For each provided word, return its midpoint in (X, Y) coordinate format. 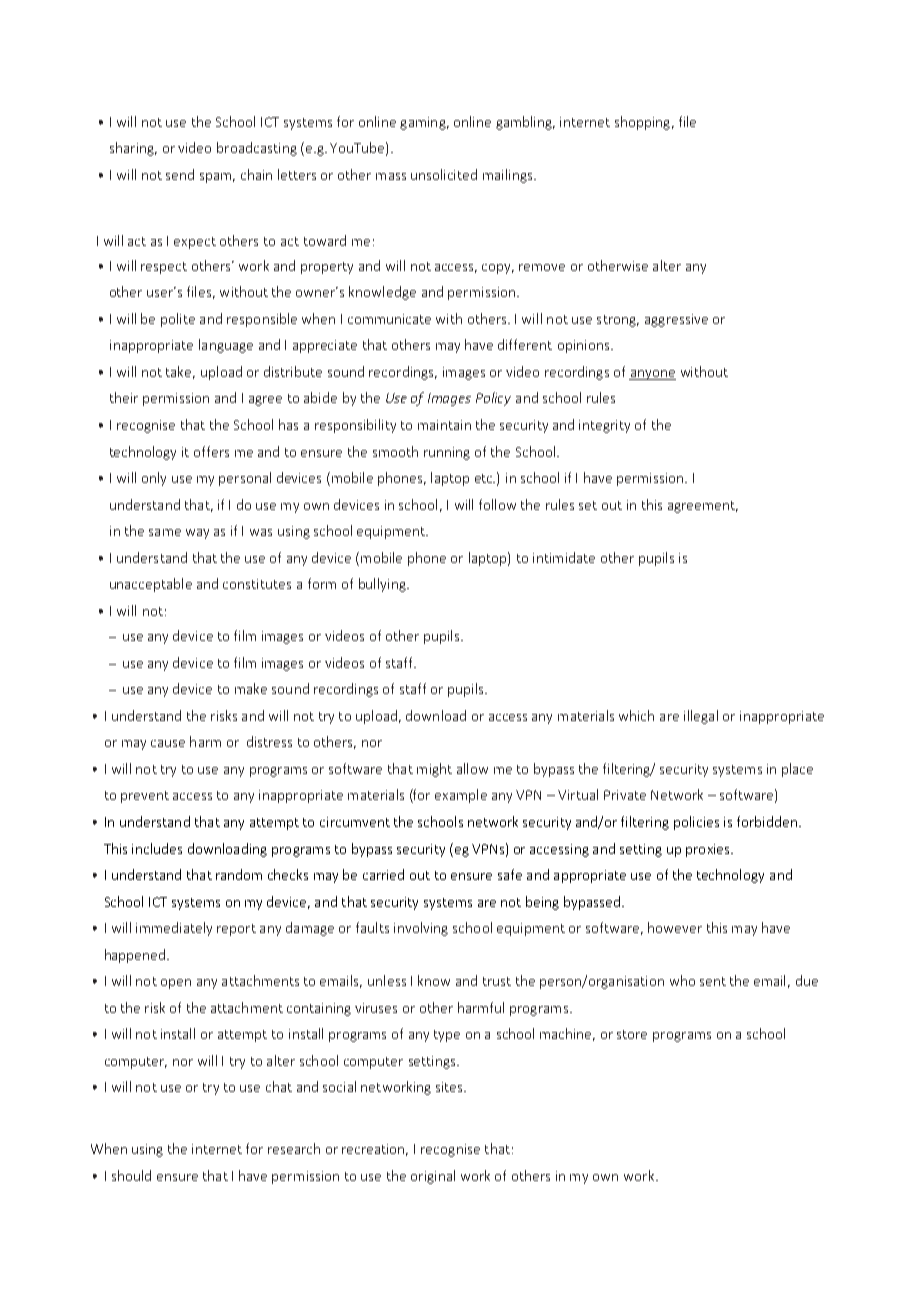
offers (211, 451)
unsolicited (444, 174)
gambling (525, 123)
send (180, 174)
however (675, 927)
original (433, 1177)
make (251, 688)
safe (510, 874)
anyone (652, 375)
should (131, 1175)
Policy (493, 399)
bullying (383, 585)
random (239, 874)
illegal (701, 717)
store (632, 1034)
